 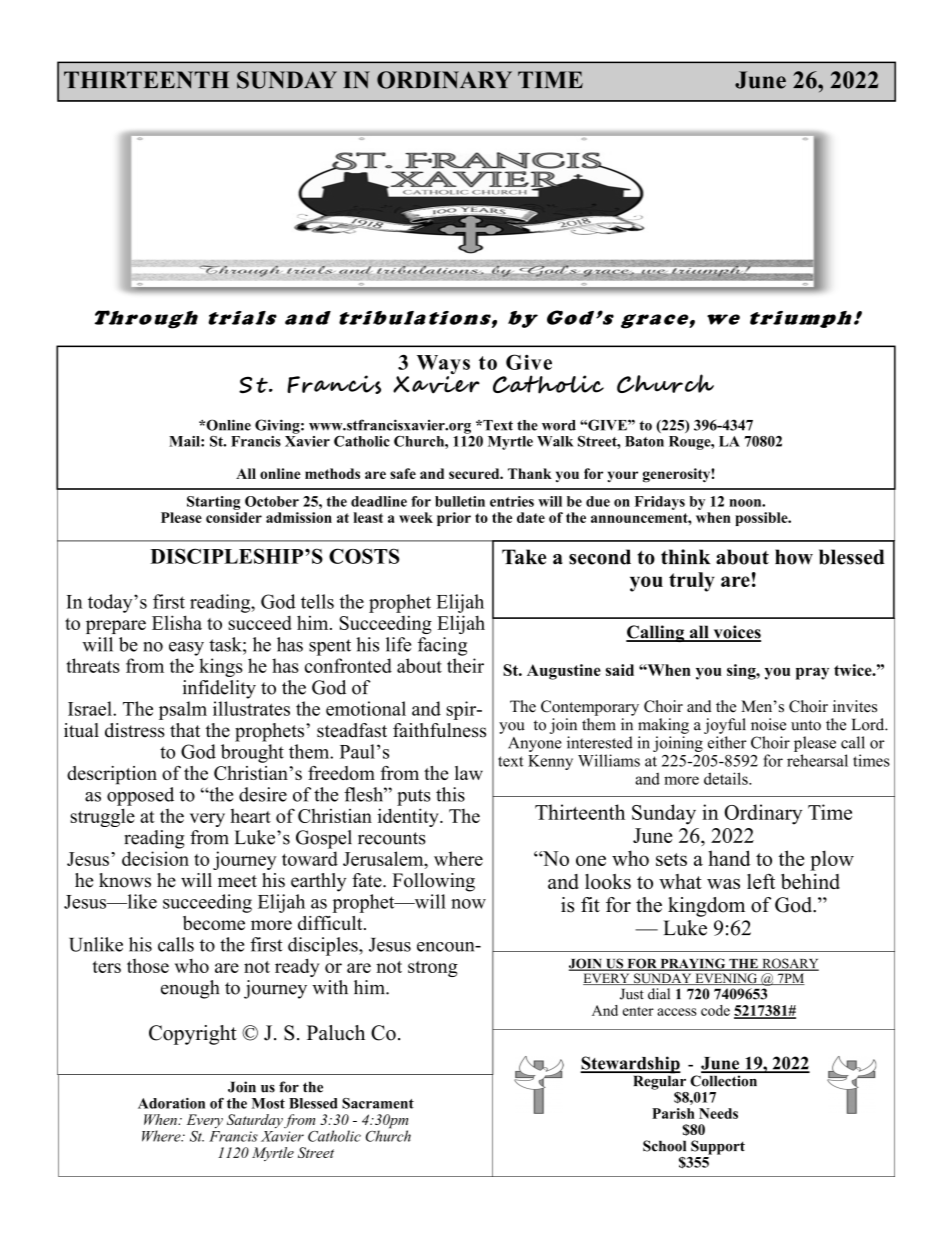 What do you see at coordinates (727, 742) in the document?
I see `either` at bounding box center [727, 742].
